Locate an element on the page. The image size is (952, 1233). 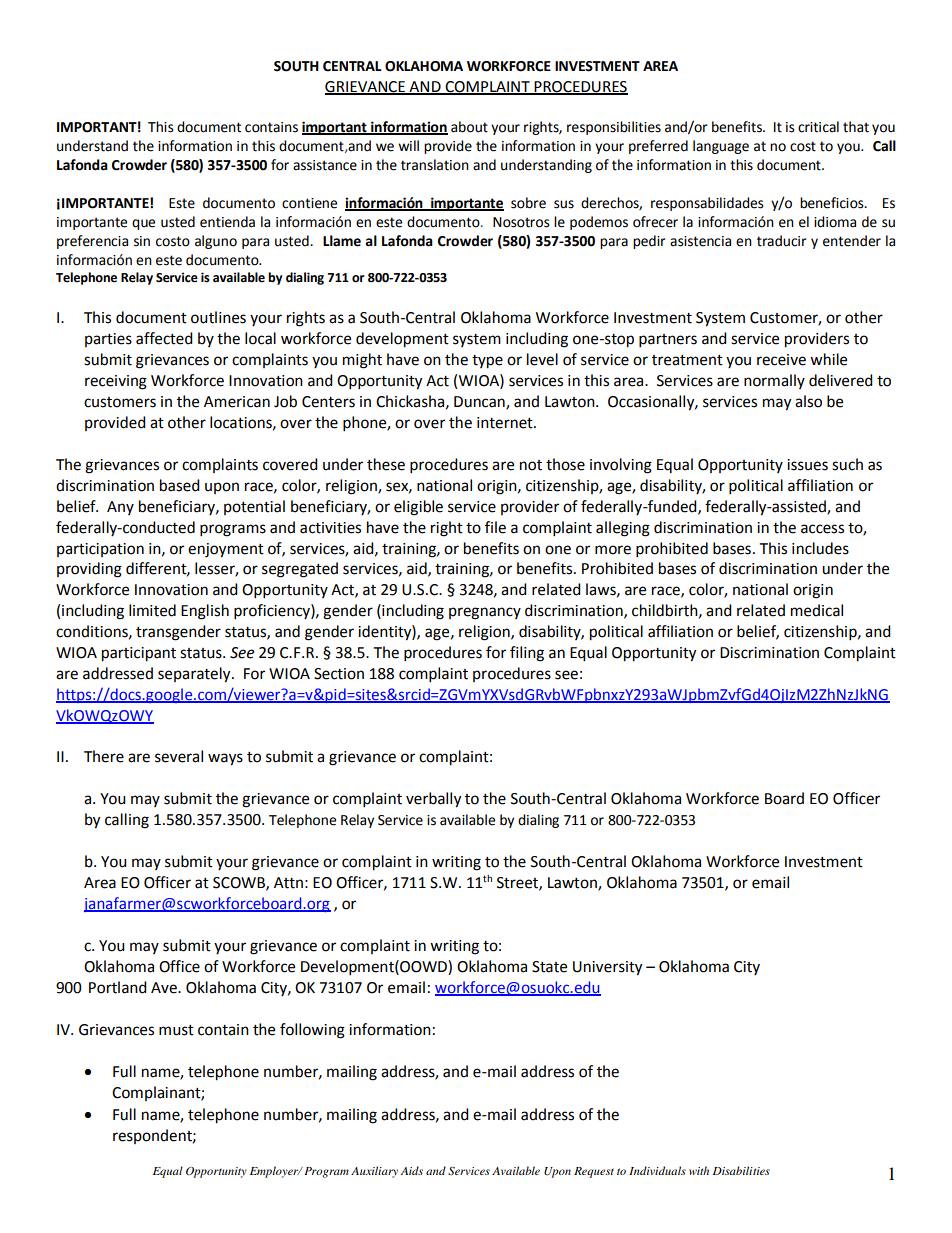
medical is located at coordinates (817, 610).
